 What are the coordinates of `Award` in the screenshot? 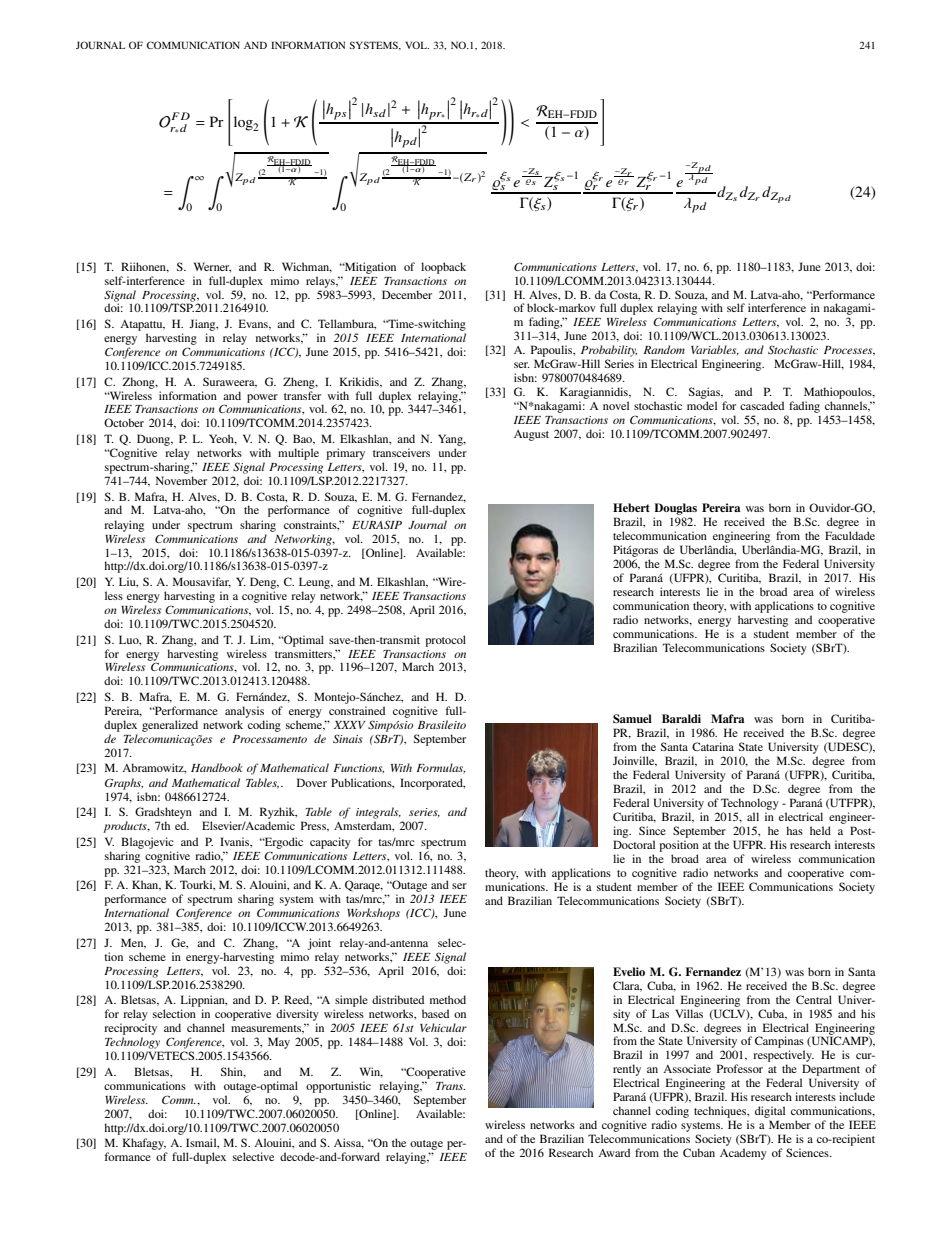 It's located at (614, 1152).
